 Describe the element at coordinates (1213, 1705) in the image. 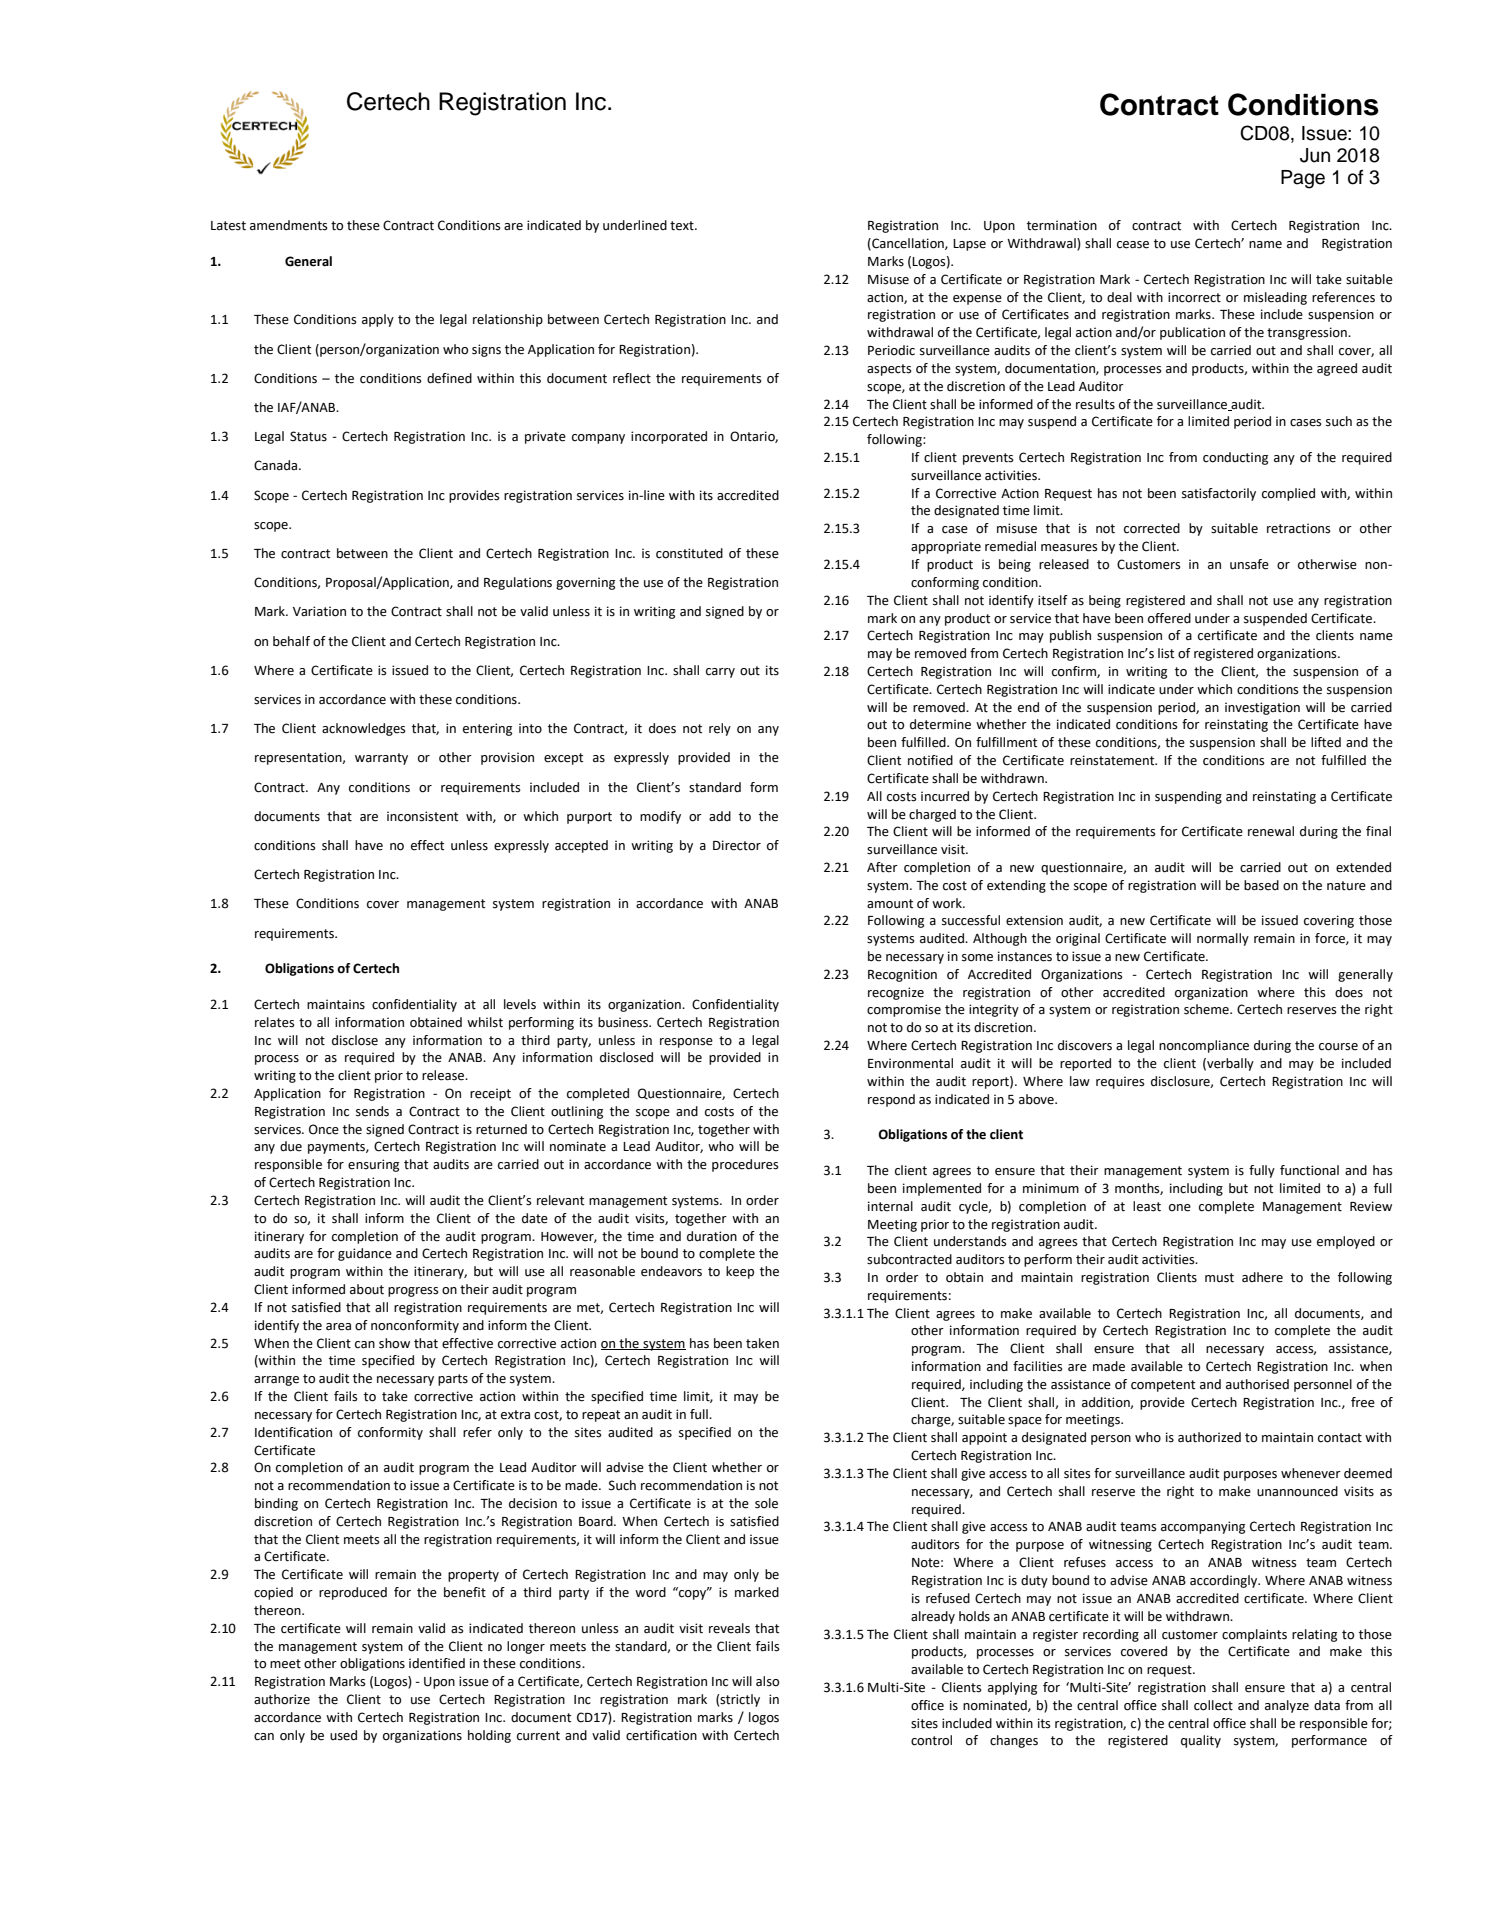

I see `collect` at that location.
